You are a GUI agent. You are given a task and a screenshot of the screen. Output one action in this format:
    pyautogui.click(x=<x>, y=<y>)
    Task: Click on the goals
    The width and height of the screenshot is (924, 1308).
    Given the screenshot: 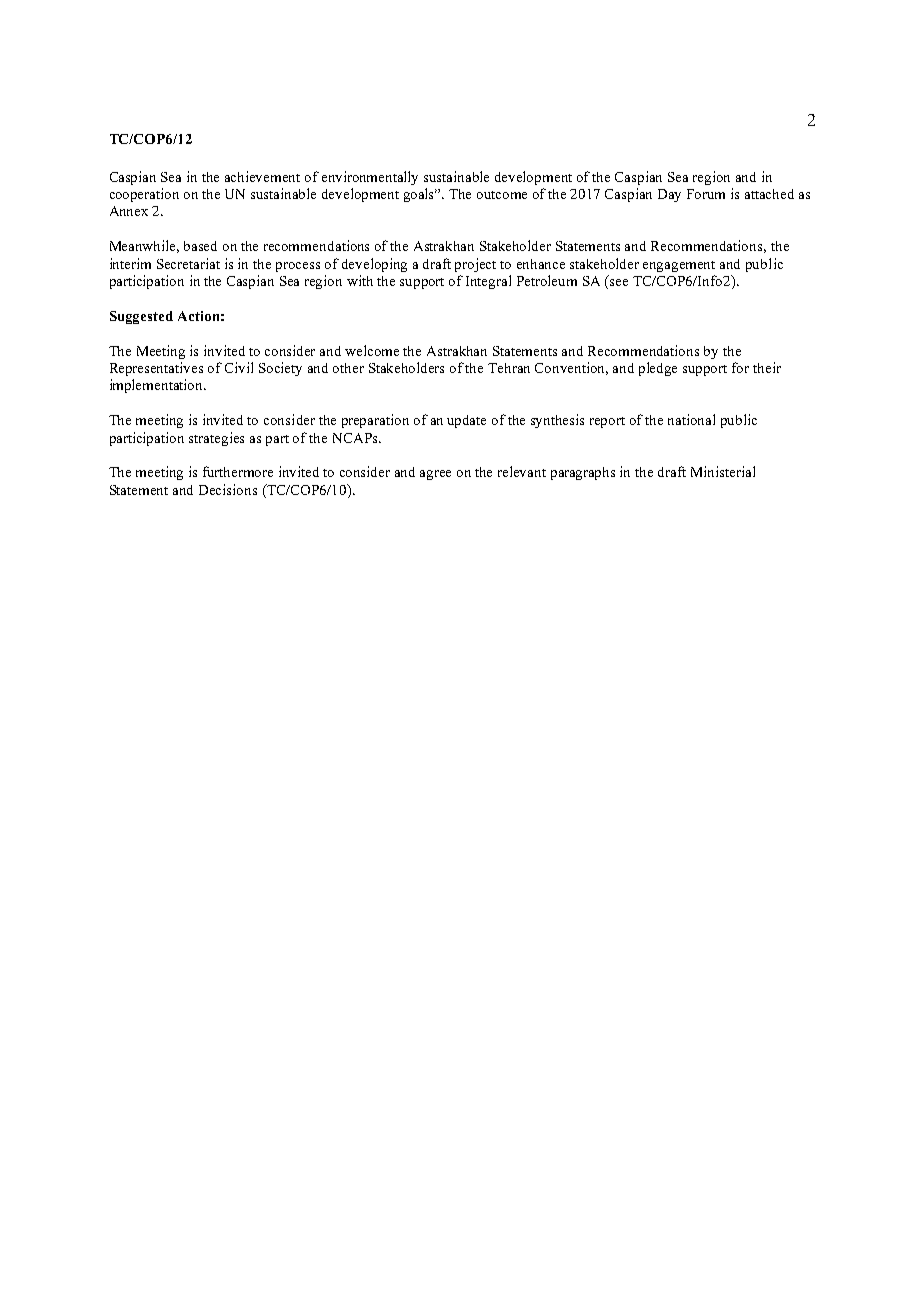 What is the action you would take?
    pyautogui.click(x=420, y=195)
